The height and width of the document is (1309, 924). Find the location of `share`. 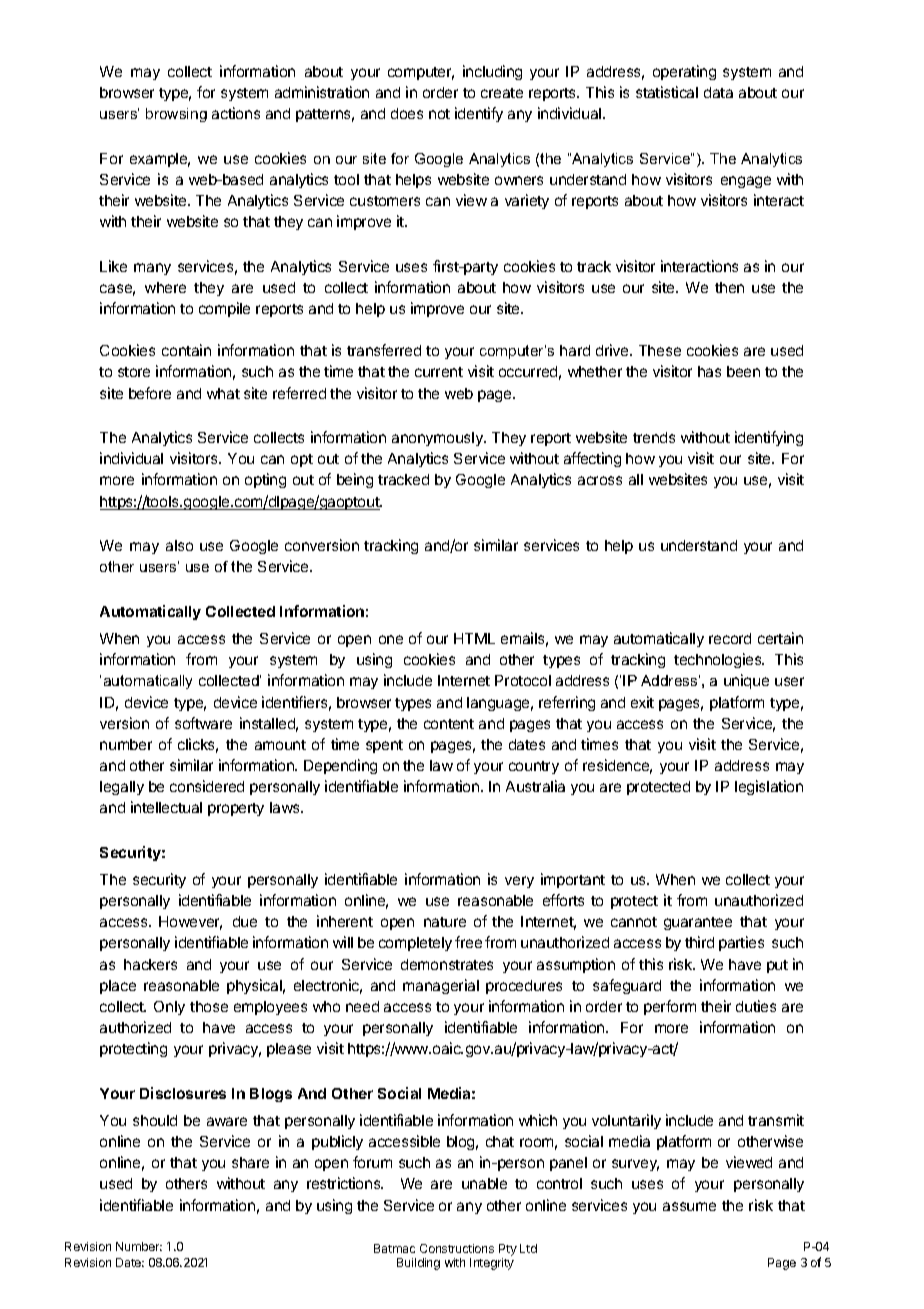

share is located at coordinates (250, 1162).
